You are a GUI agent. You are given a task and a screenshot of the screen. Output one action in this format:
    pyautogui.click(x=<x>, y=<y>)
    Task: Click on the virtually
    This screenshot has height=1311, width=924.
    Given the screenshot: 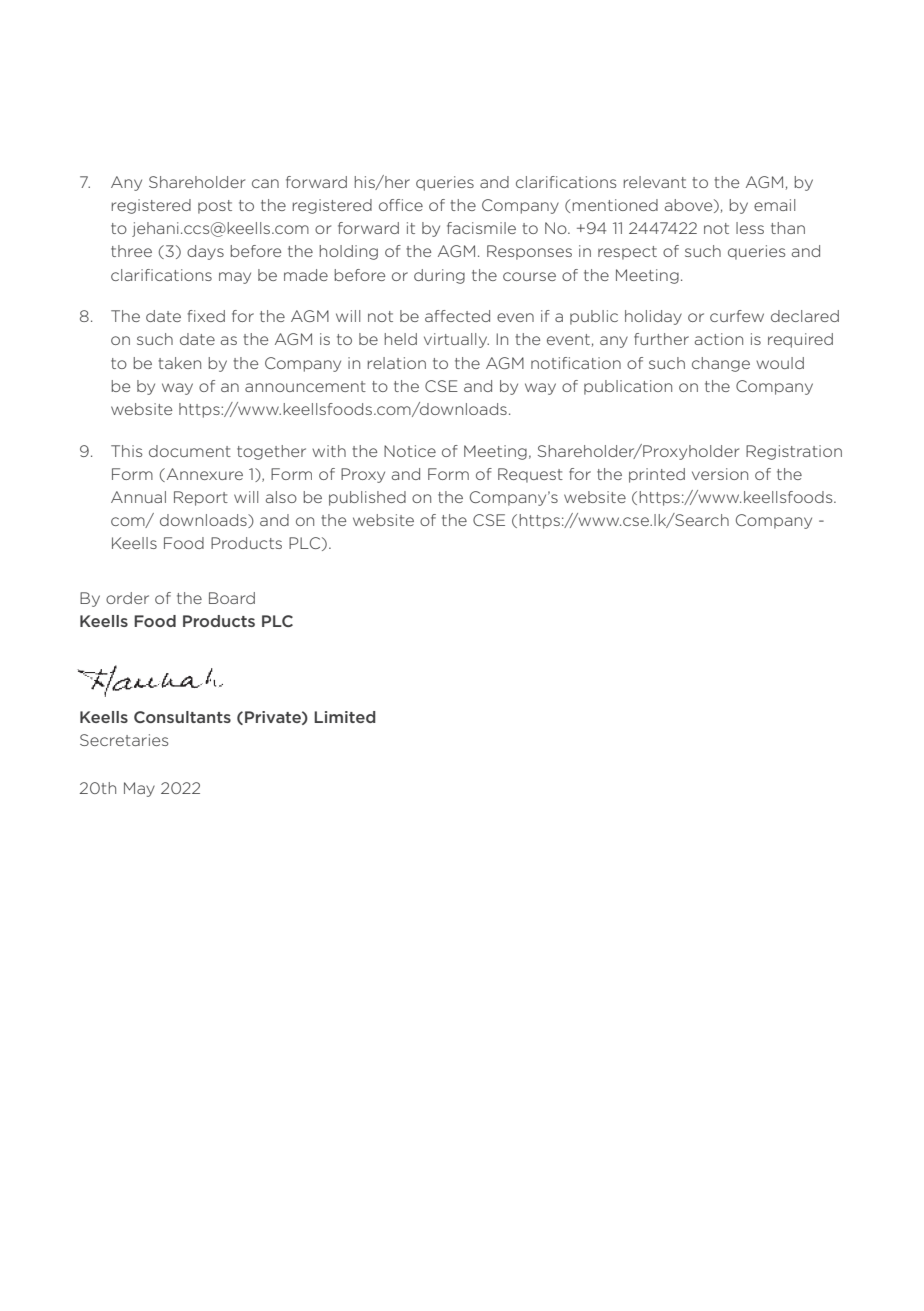 What is the action you would take?
    pyautogui.click(x=456, y=340)
